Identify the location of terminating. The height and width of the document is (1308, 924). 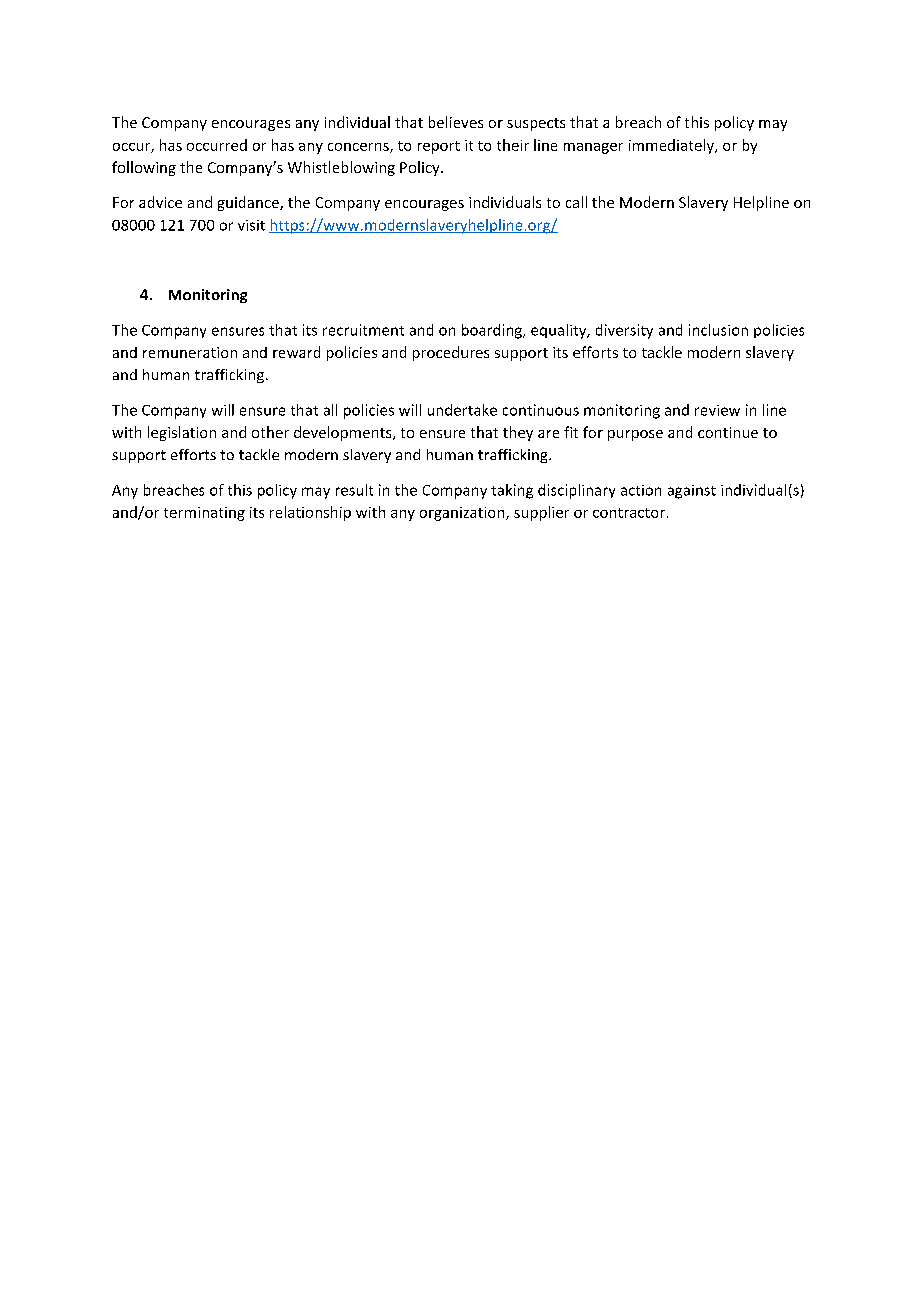
(204, 514).
